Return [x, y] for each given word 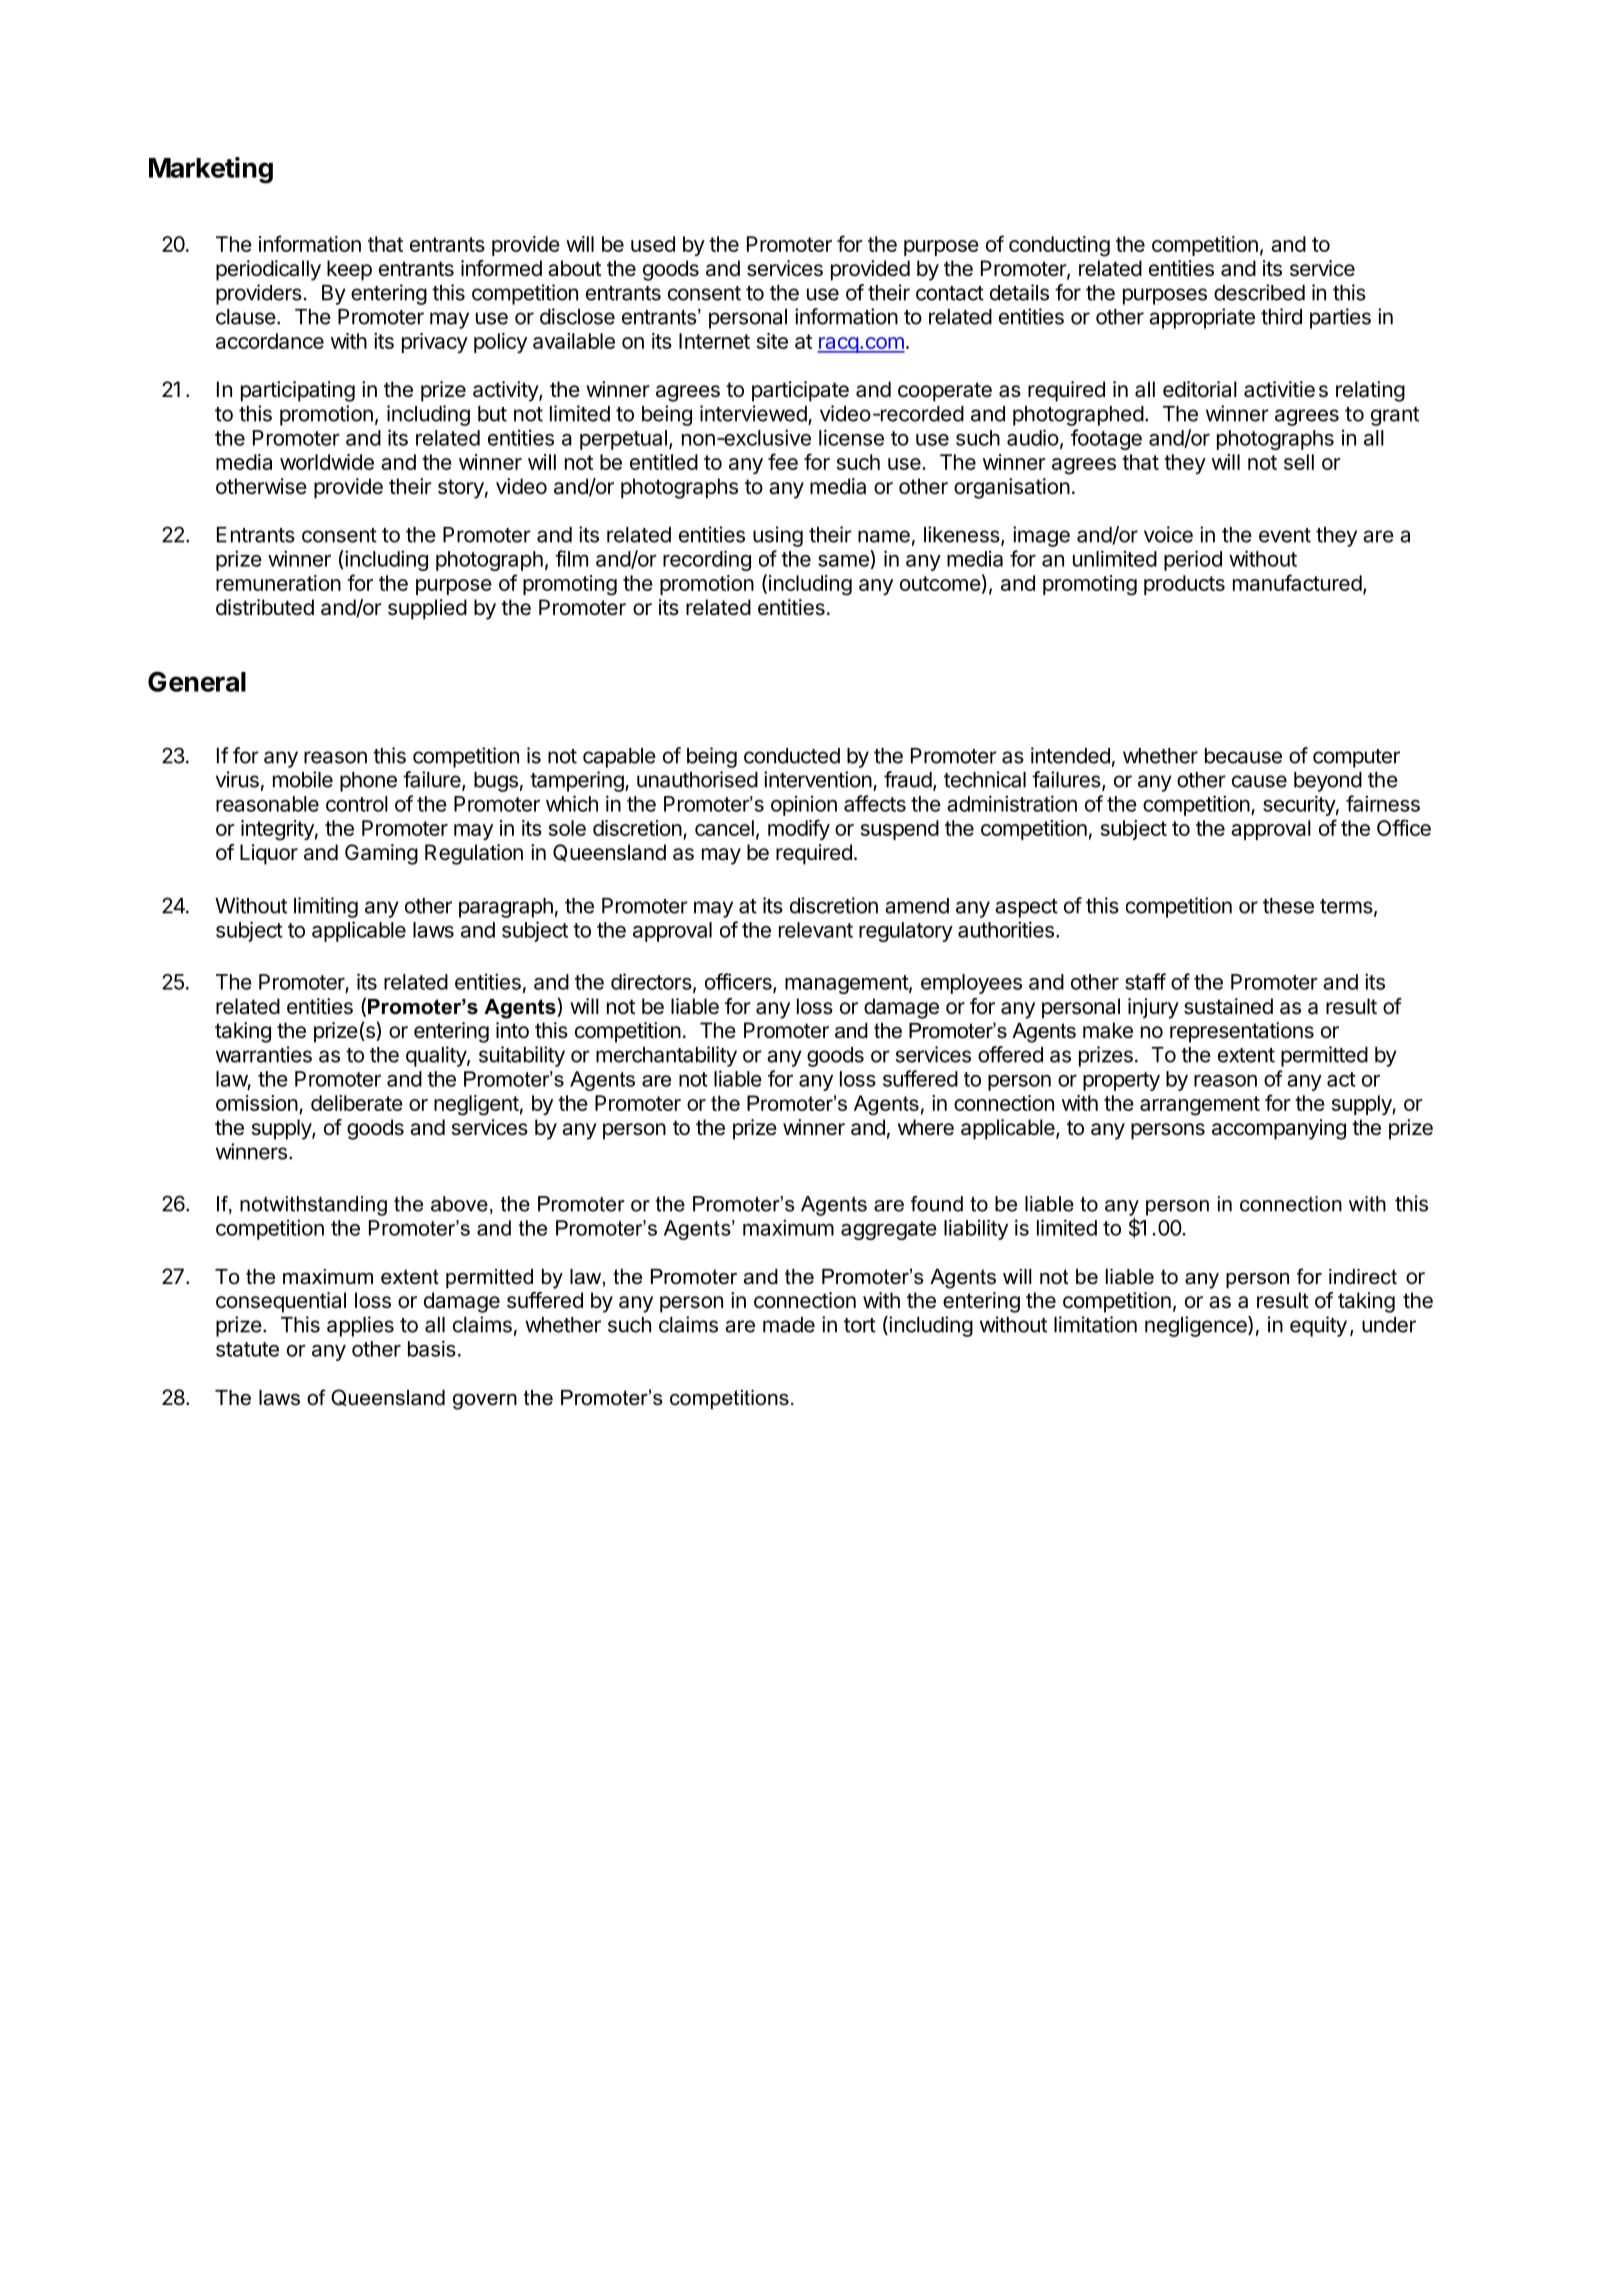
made [789, 1325]
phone [368, 782]
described [1259, 292]
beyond [1328, 782]
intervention [818, 779]
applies [360, 1326]
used [653, 244]
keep [349, 270]
